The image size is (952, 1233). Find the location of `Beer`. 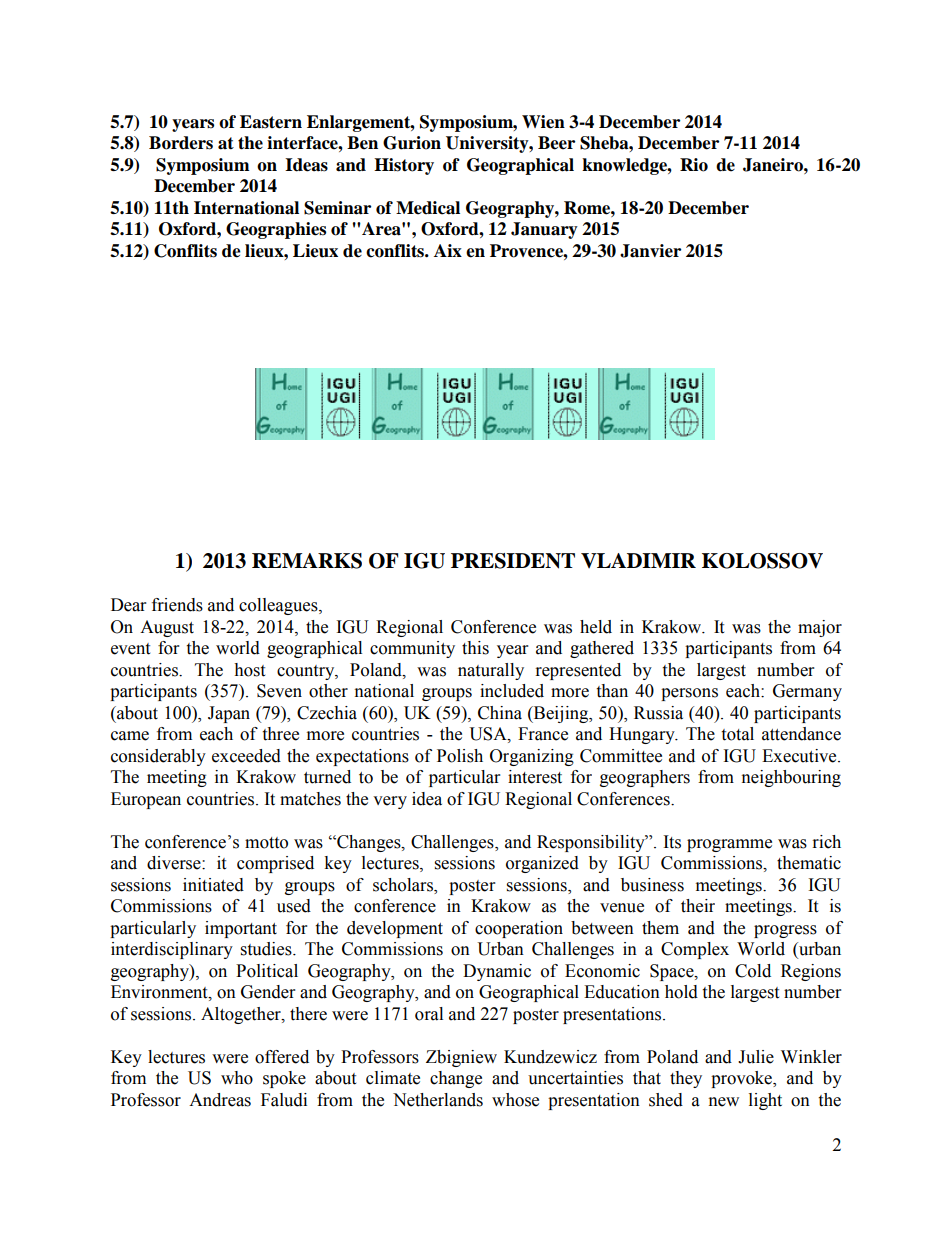

Beer is located at coordinates (556, 143).
